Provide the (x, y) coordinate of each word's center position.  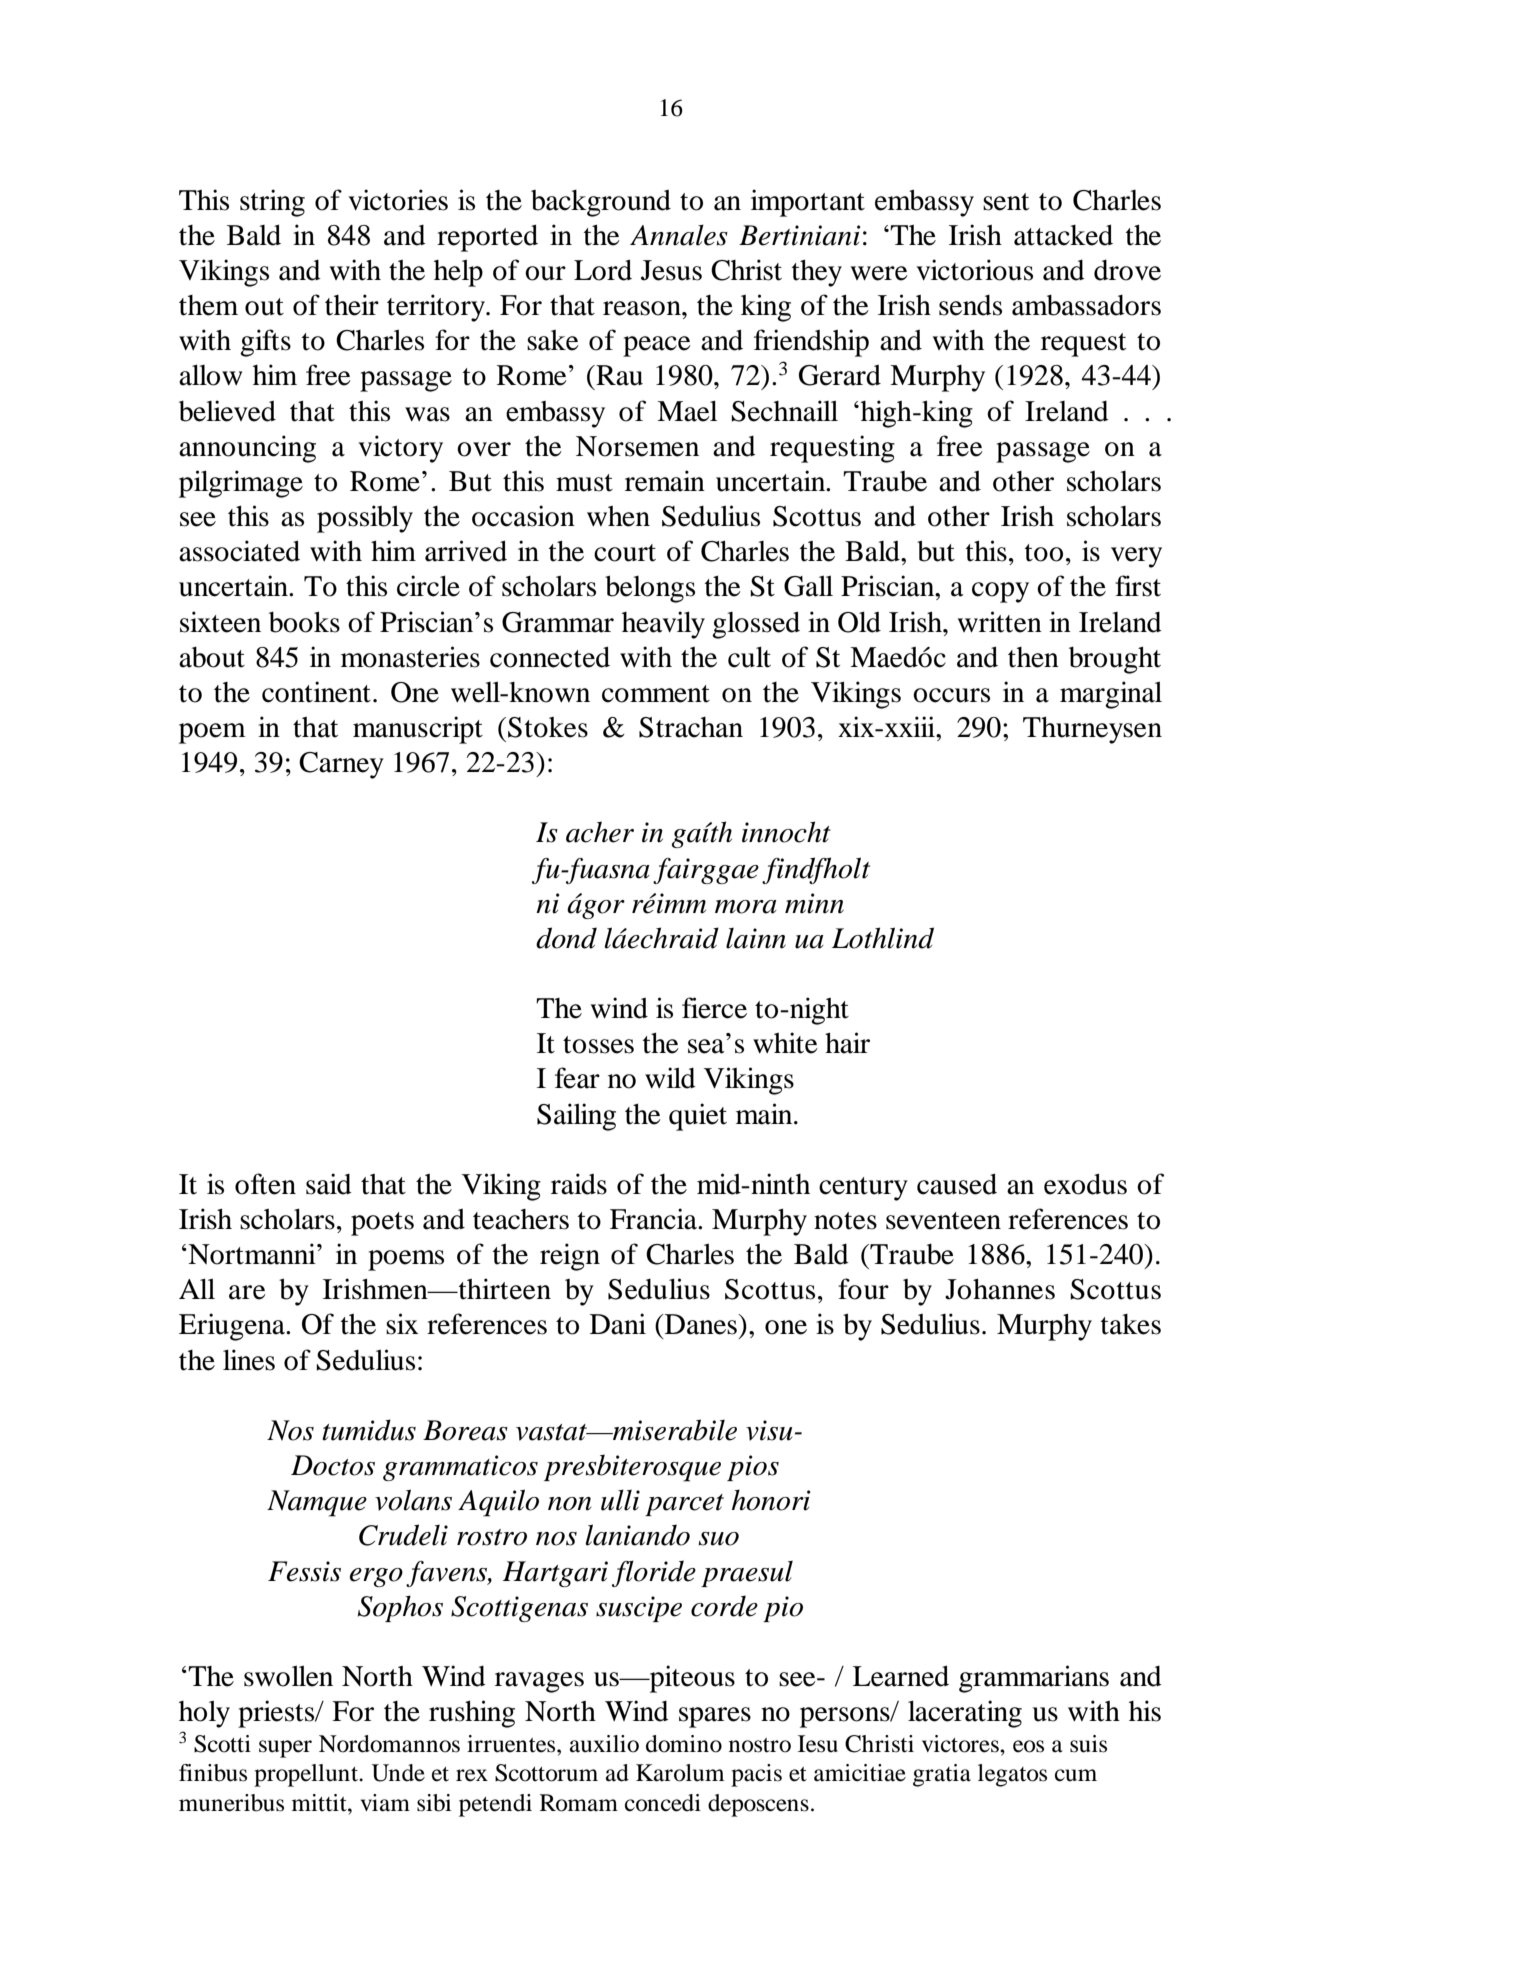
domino (684, 1744)
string (272, 203)
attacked (1063, 235)
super (285, 1749)
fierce (714, 1008)
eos (1028, 1746)
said (329, 1184)
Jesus (671, 270)
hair (847, 1043)
